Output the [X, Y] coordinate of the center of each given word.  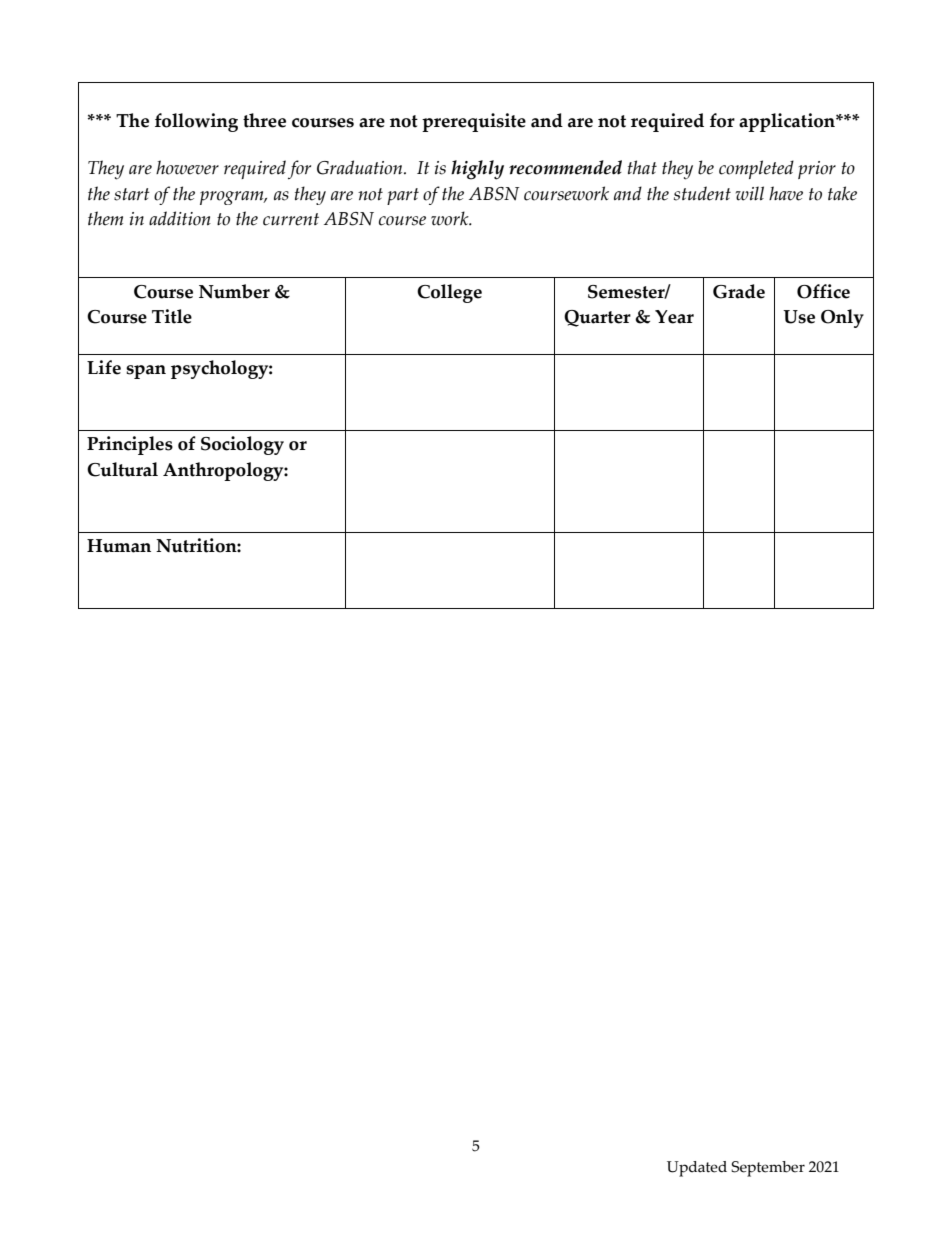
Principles [130, 445]
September [768, 1169]
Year [674, 317]
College [449, 293]
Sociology [242, 445]
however [187, 167]
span [146, 372]
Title [172, 316]
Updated [697, 1169]
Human [119, 546]
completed [756, 169]
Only [842, 318]
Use [799, 317]
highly [477, 170]
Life [104, 367]
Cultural [122, 469]
